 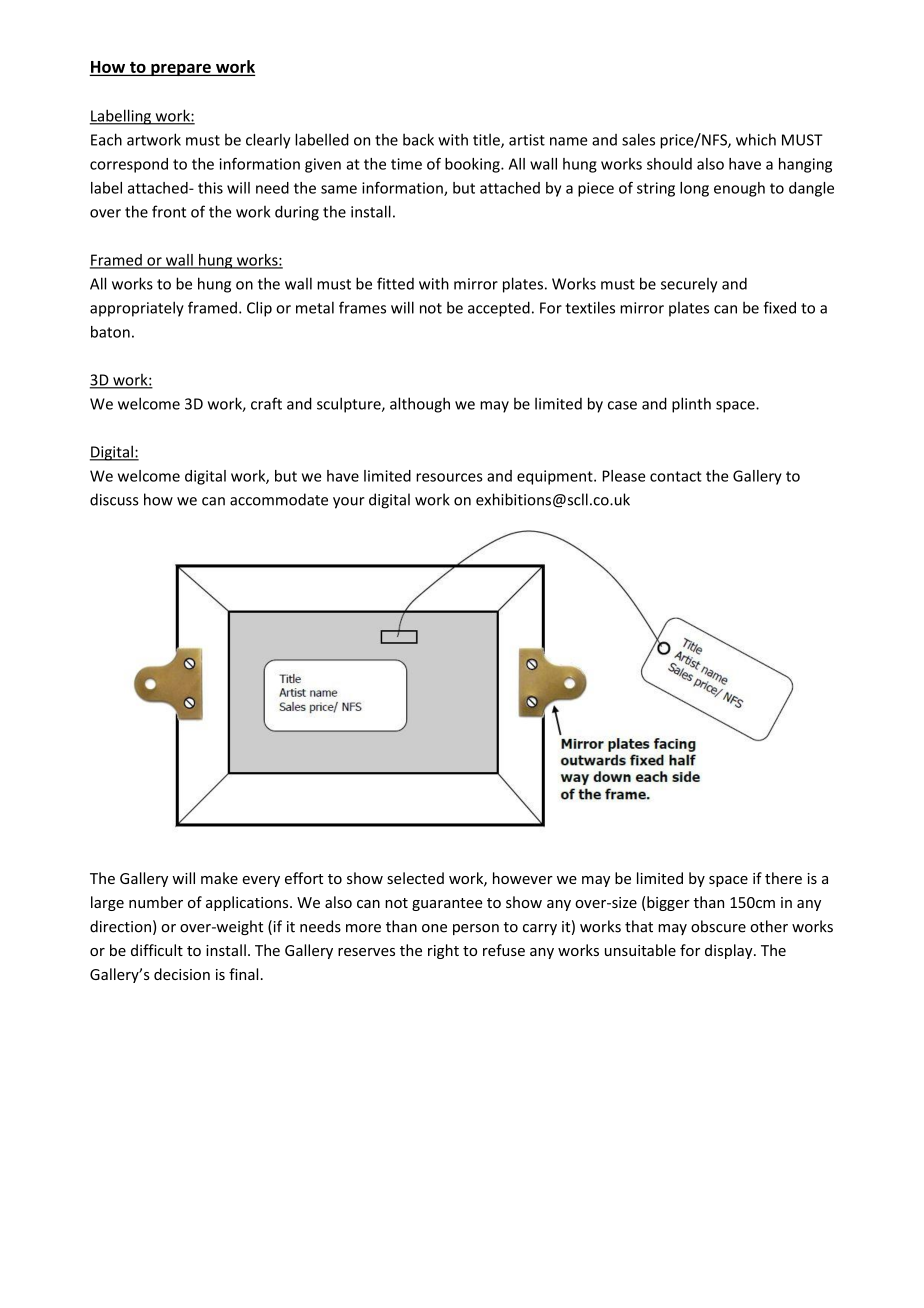 What do you see at coordinates (756, 139) in the screenshot?
I see `which` at bounding box center [756, 139].
